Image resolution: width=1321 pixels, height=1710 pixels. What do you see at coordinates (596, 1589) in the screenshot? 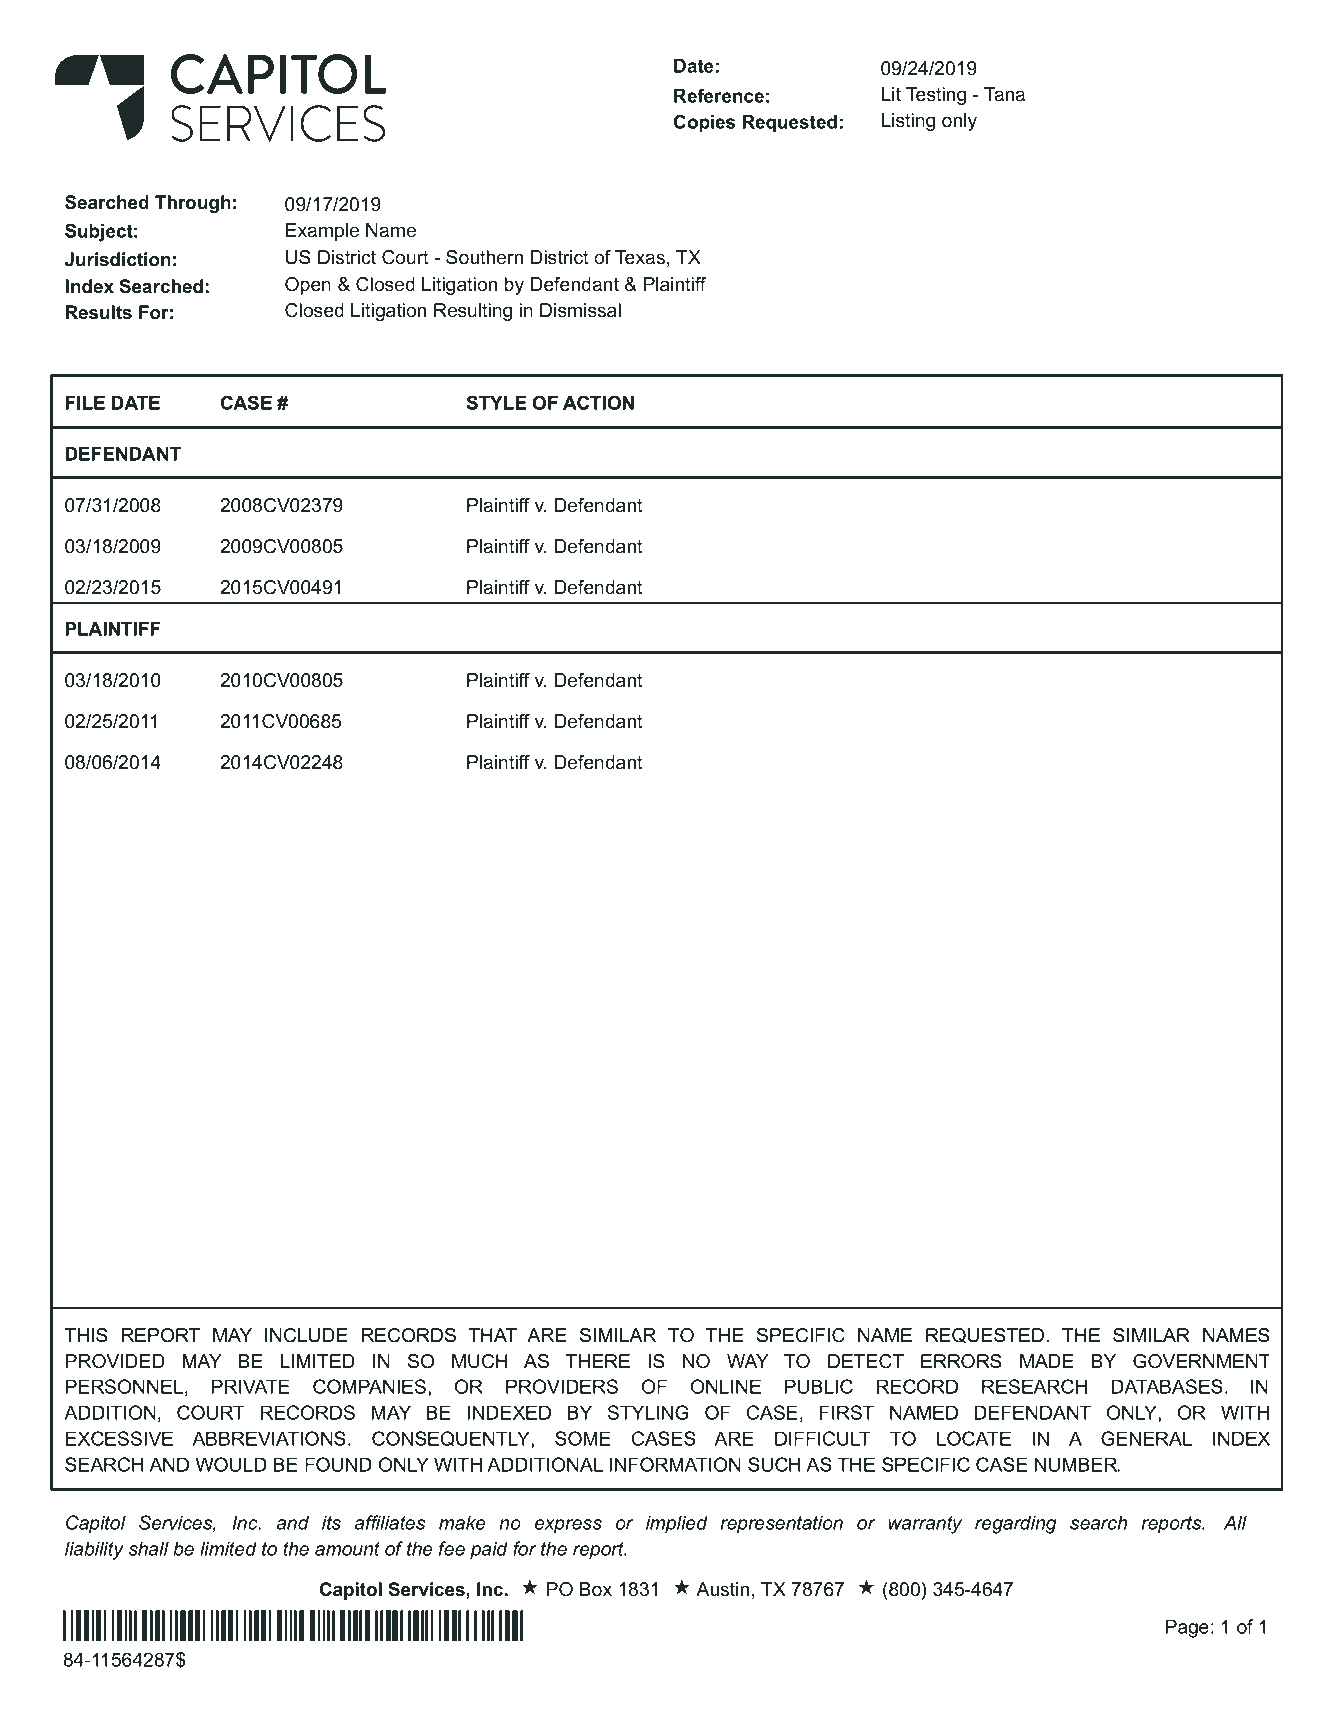
I see `Box` at bounding box center [596, 1589].
